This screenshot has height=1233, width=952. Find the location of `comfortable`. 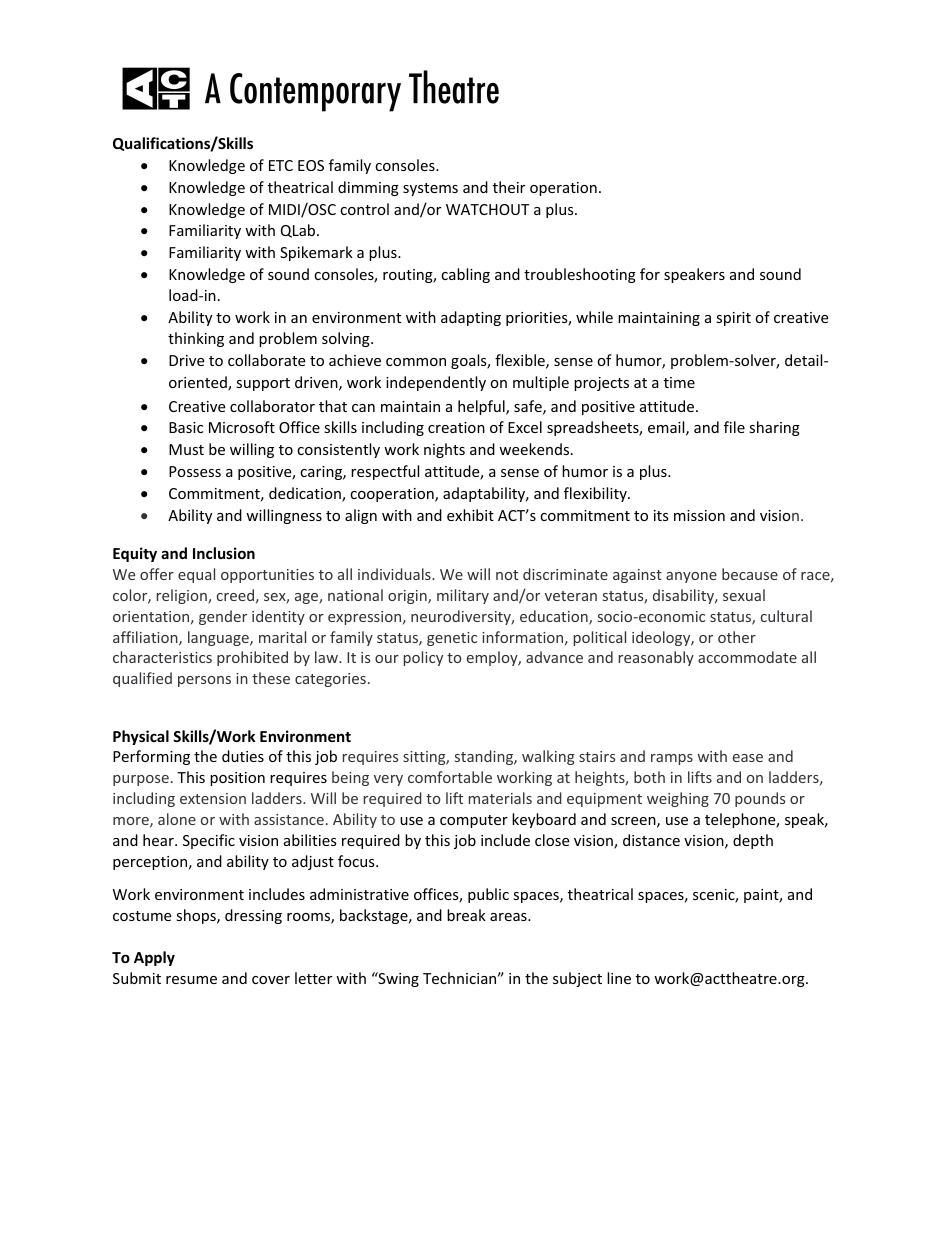

comfortable is located at coordinates (450, 777).
